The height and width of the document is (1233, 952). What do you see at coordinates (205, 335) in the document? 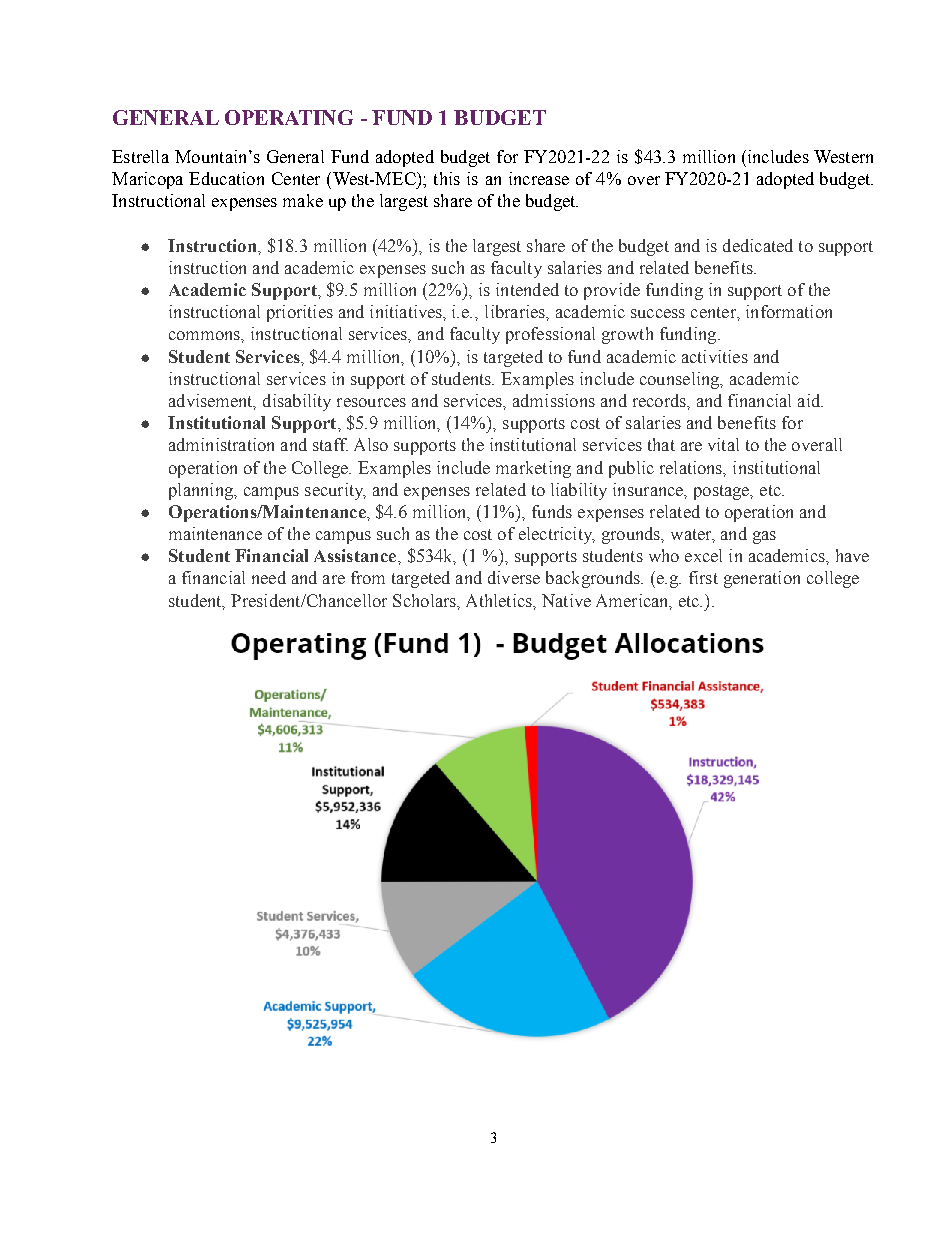
I see `commons` at bounding box center [205, 335].
